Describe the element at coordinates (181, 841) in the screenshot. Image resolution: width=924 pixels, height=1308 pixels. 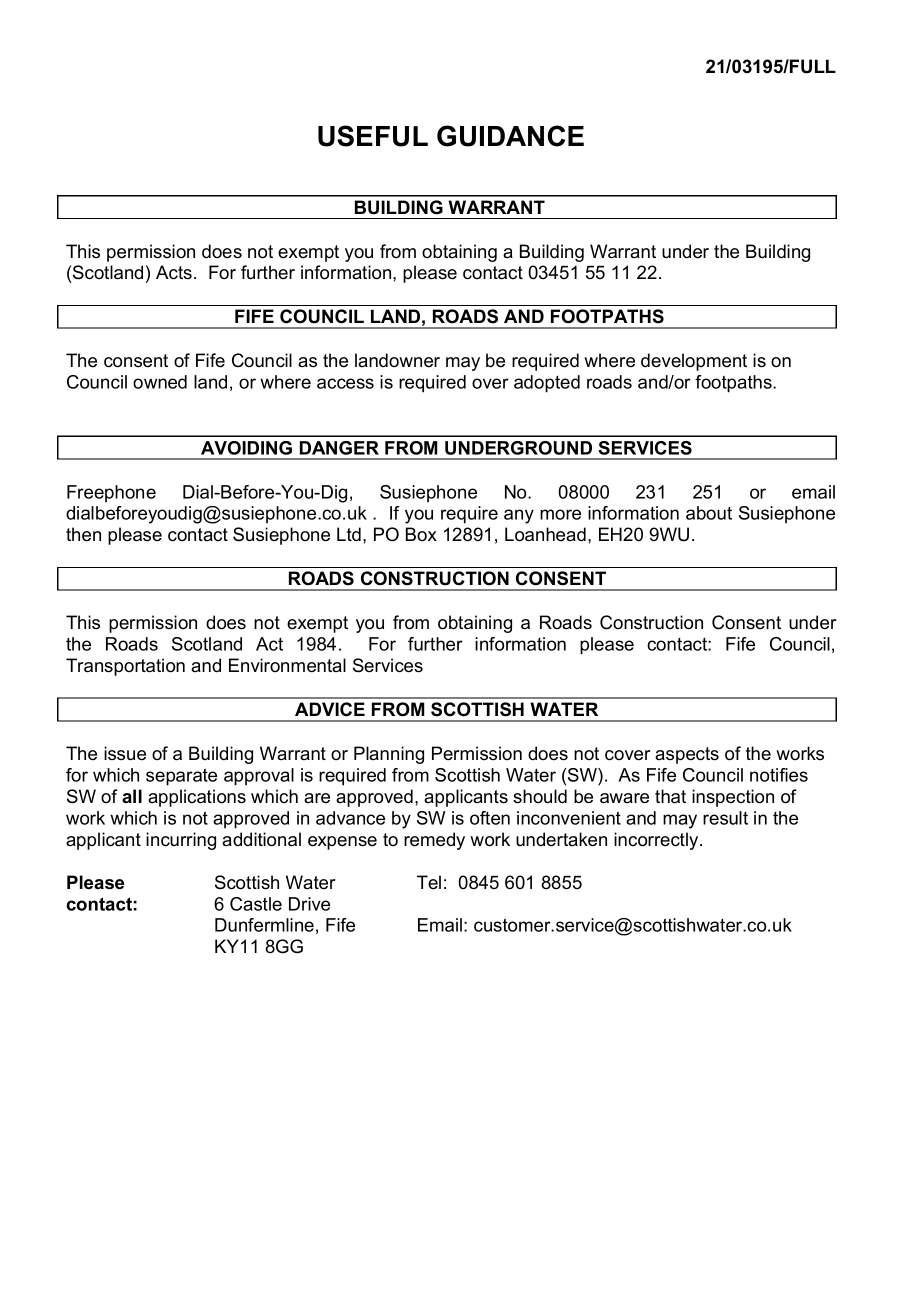
I see `incurring` at that location.
